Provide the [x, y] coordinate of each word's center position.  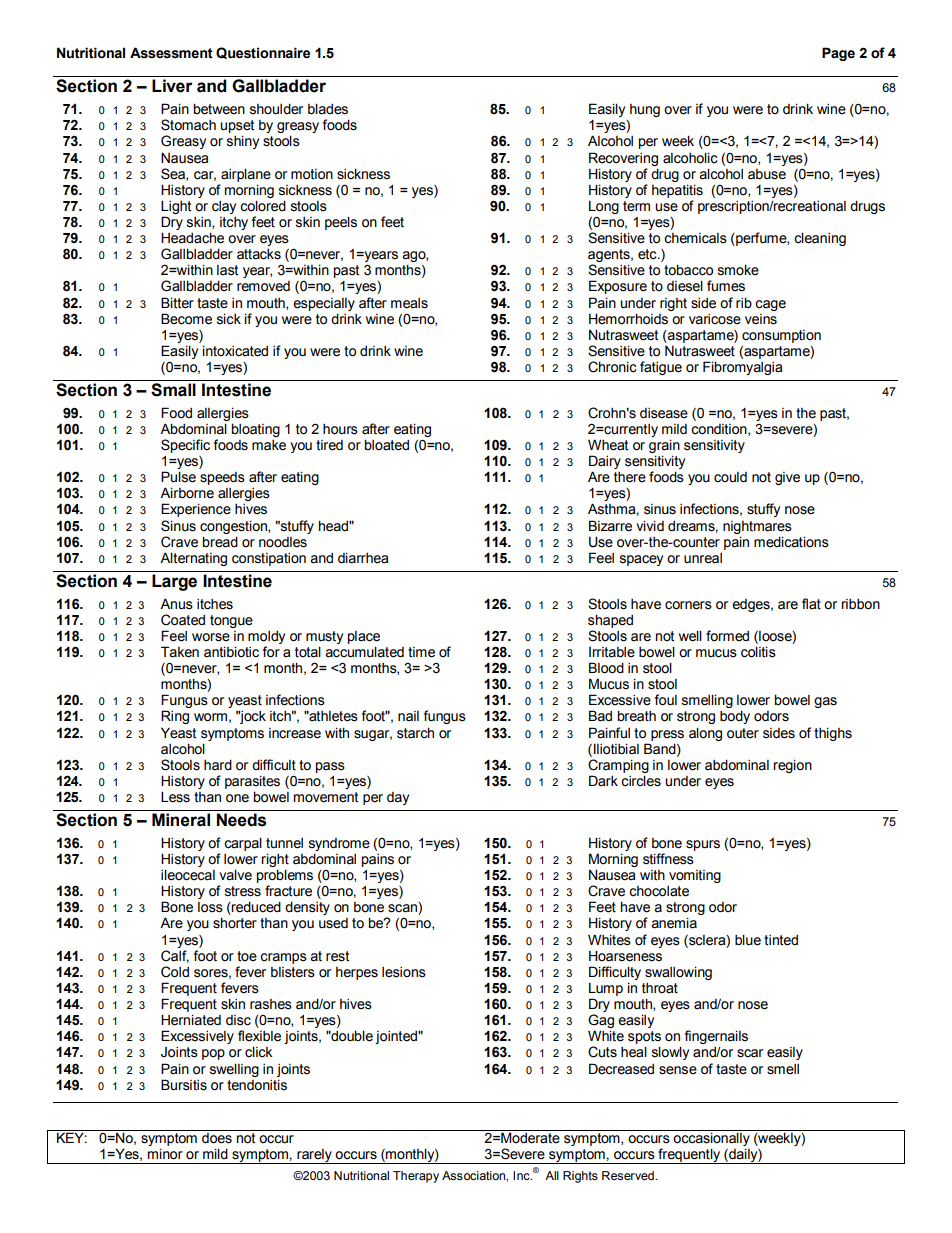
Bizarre [610, 526]
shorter [235, 923]
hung [645, 110]
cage [770, 305]
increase [295, 733]
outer [743, 733]
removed [263, 286]
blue [748, 940]
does [217, 1138]
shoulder [276, 109]
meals [409, 303]
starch [415, 733]
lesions [404, 972]
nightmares [757, 527]
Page [838, 54]
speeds [222, 478]
